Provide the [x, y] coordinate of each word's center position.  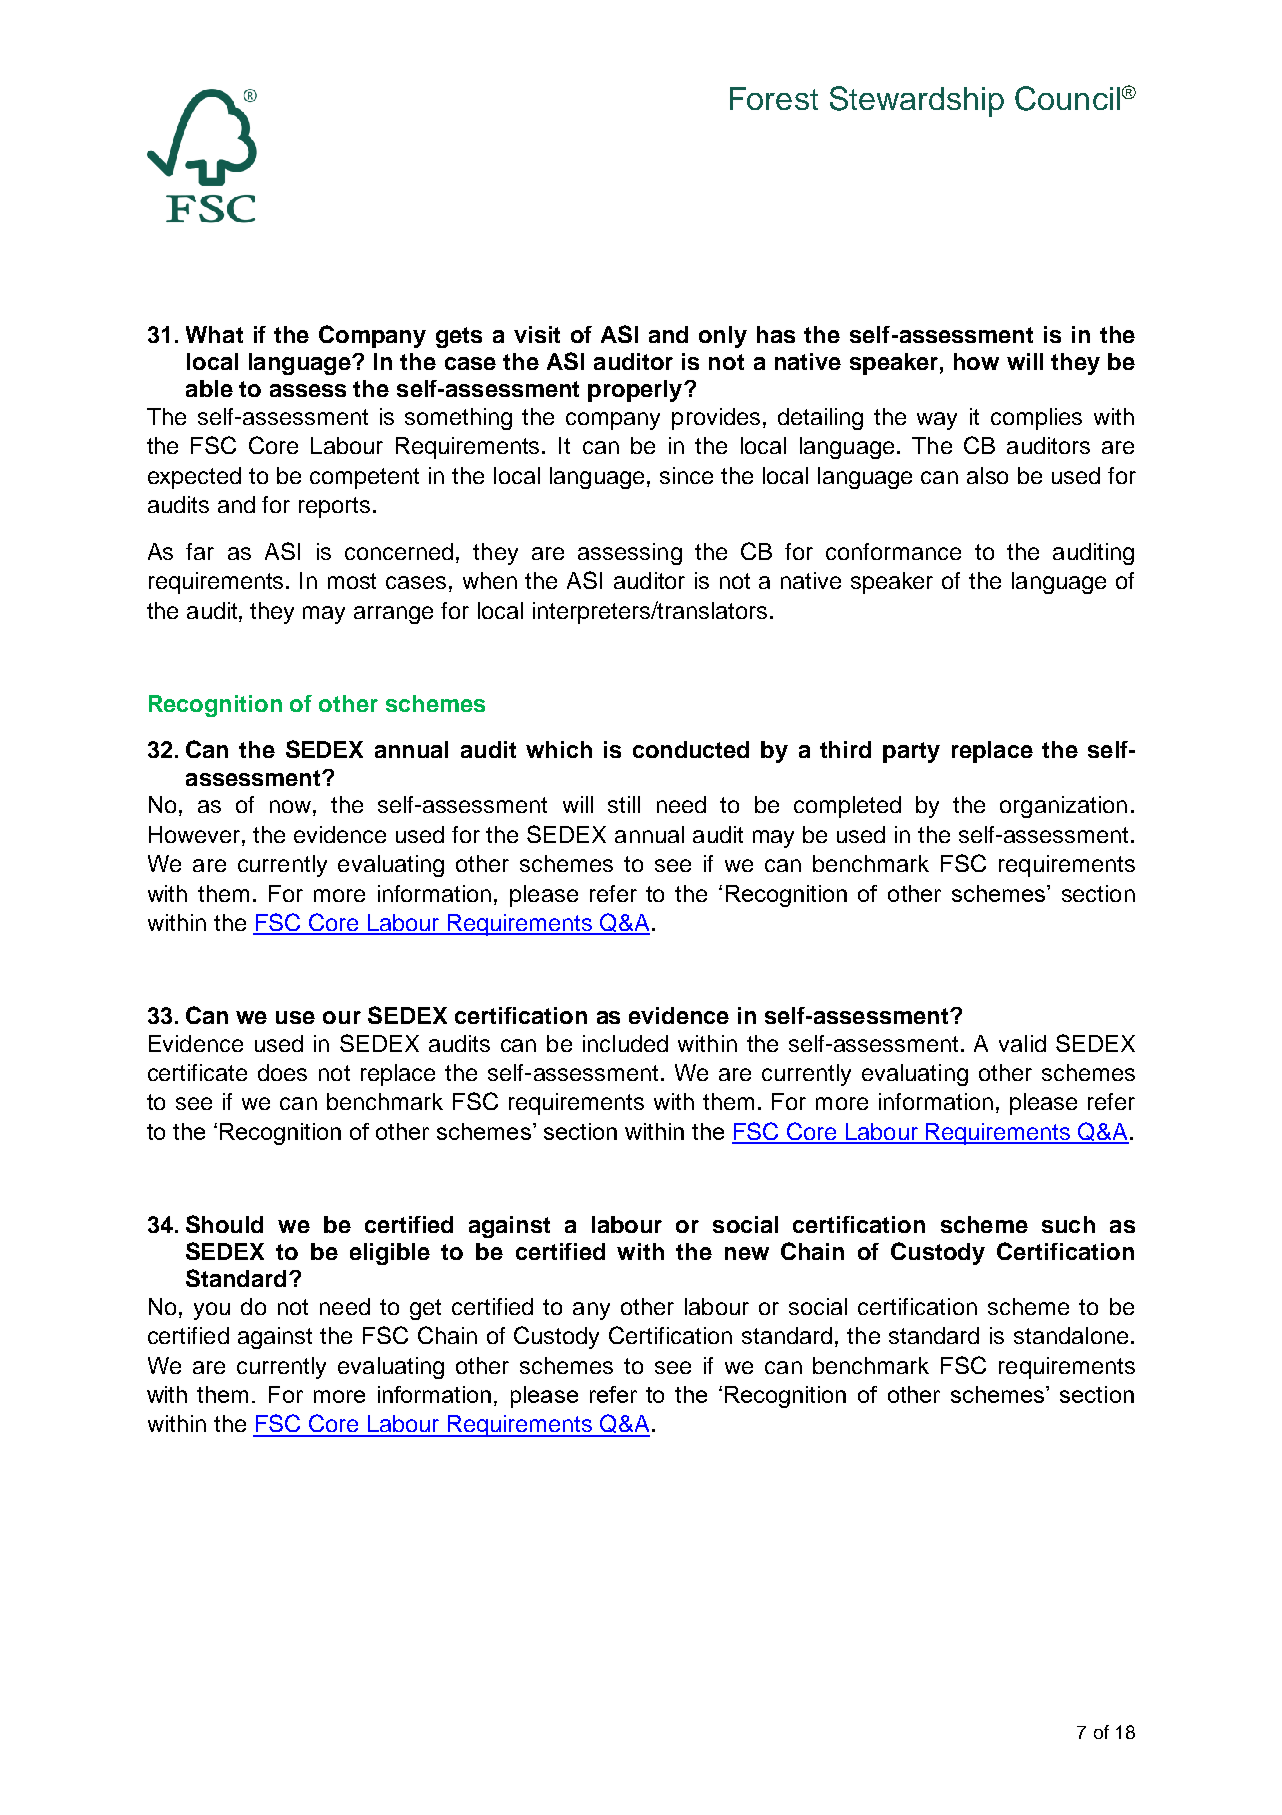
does [282, 1072]
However [196, 834]
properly [636, 391]
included [625, 1043]
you [212, 1311]
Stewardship [917, 101]
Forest [774, 98]
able [209, 388]
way [937, 421]
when [490, 580]
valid [1022, 1043]
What [214, 334]
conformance [893, 551]
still [624, 804]
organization [1063, 807]
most [352, 581]
